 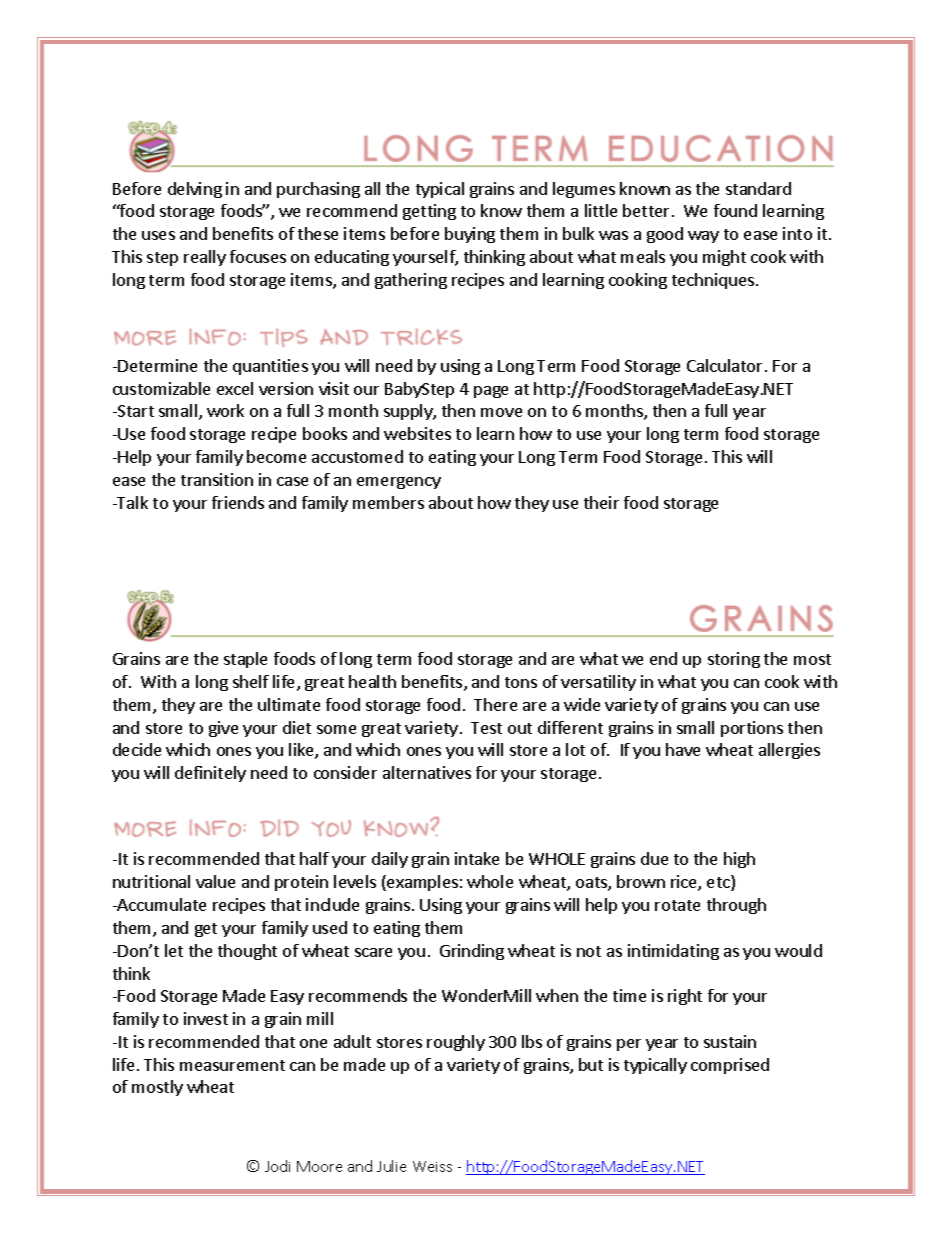 I want to click on found, so click(x=735, y=210).
